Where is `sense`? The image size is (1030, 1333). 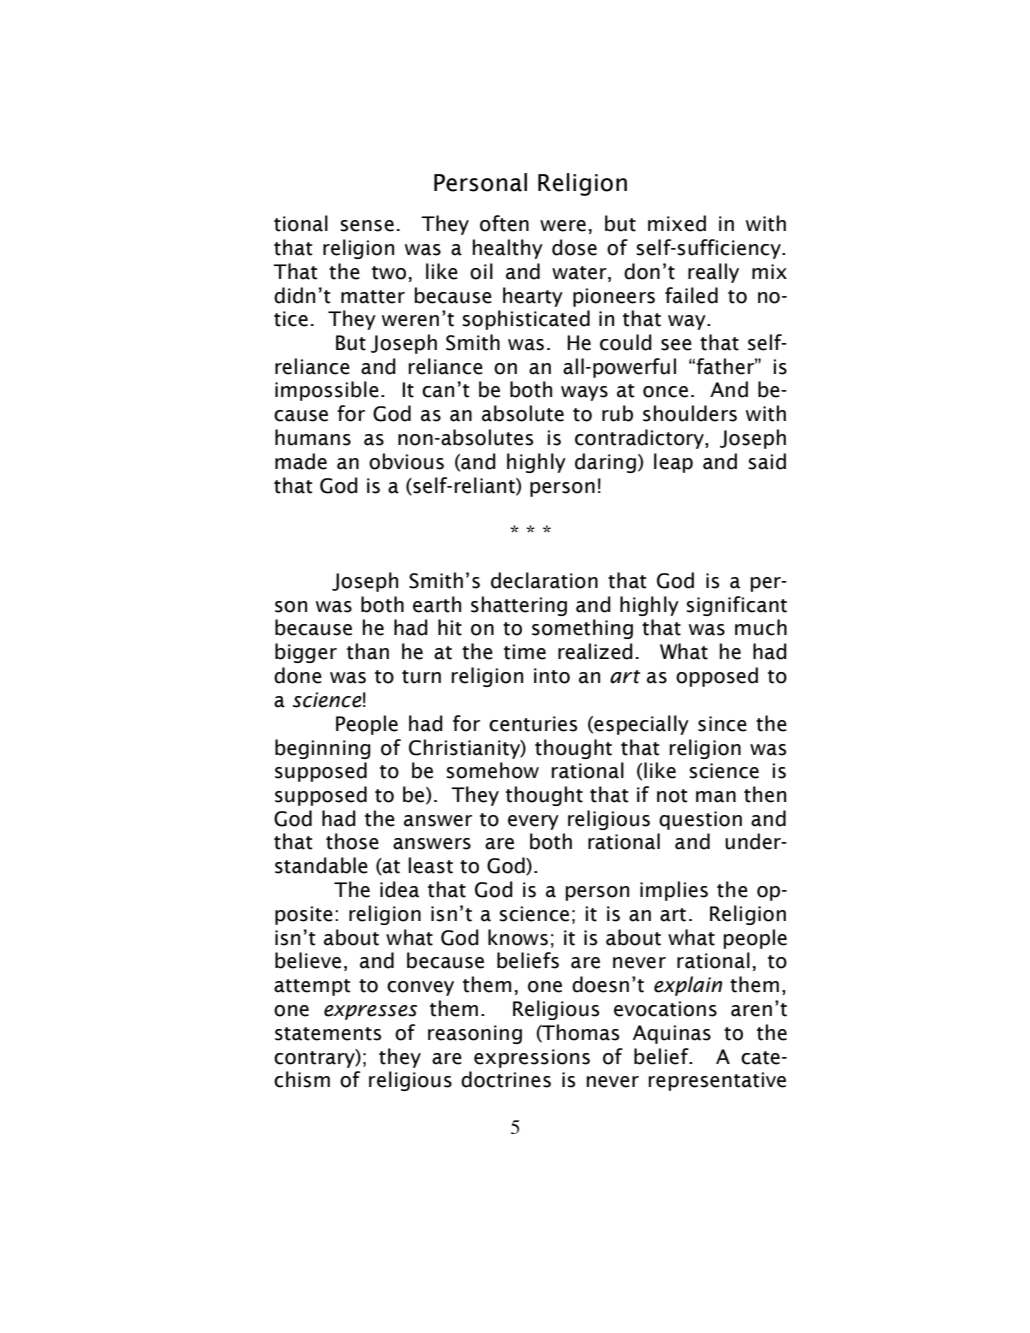
sense is located at coordinates (367, 226).
